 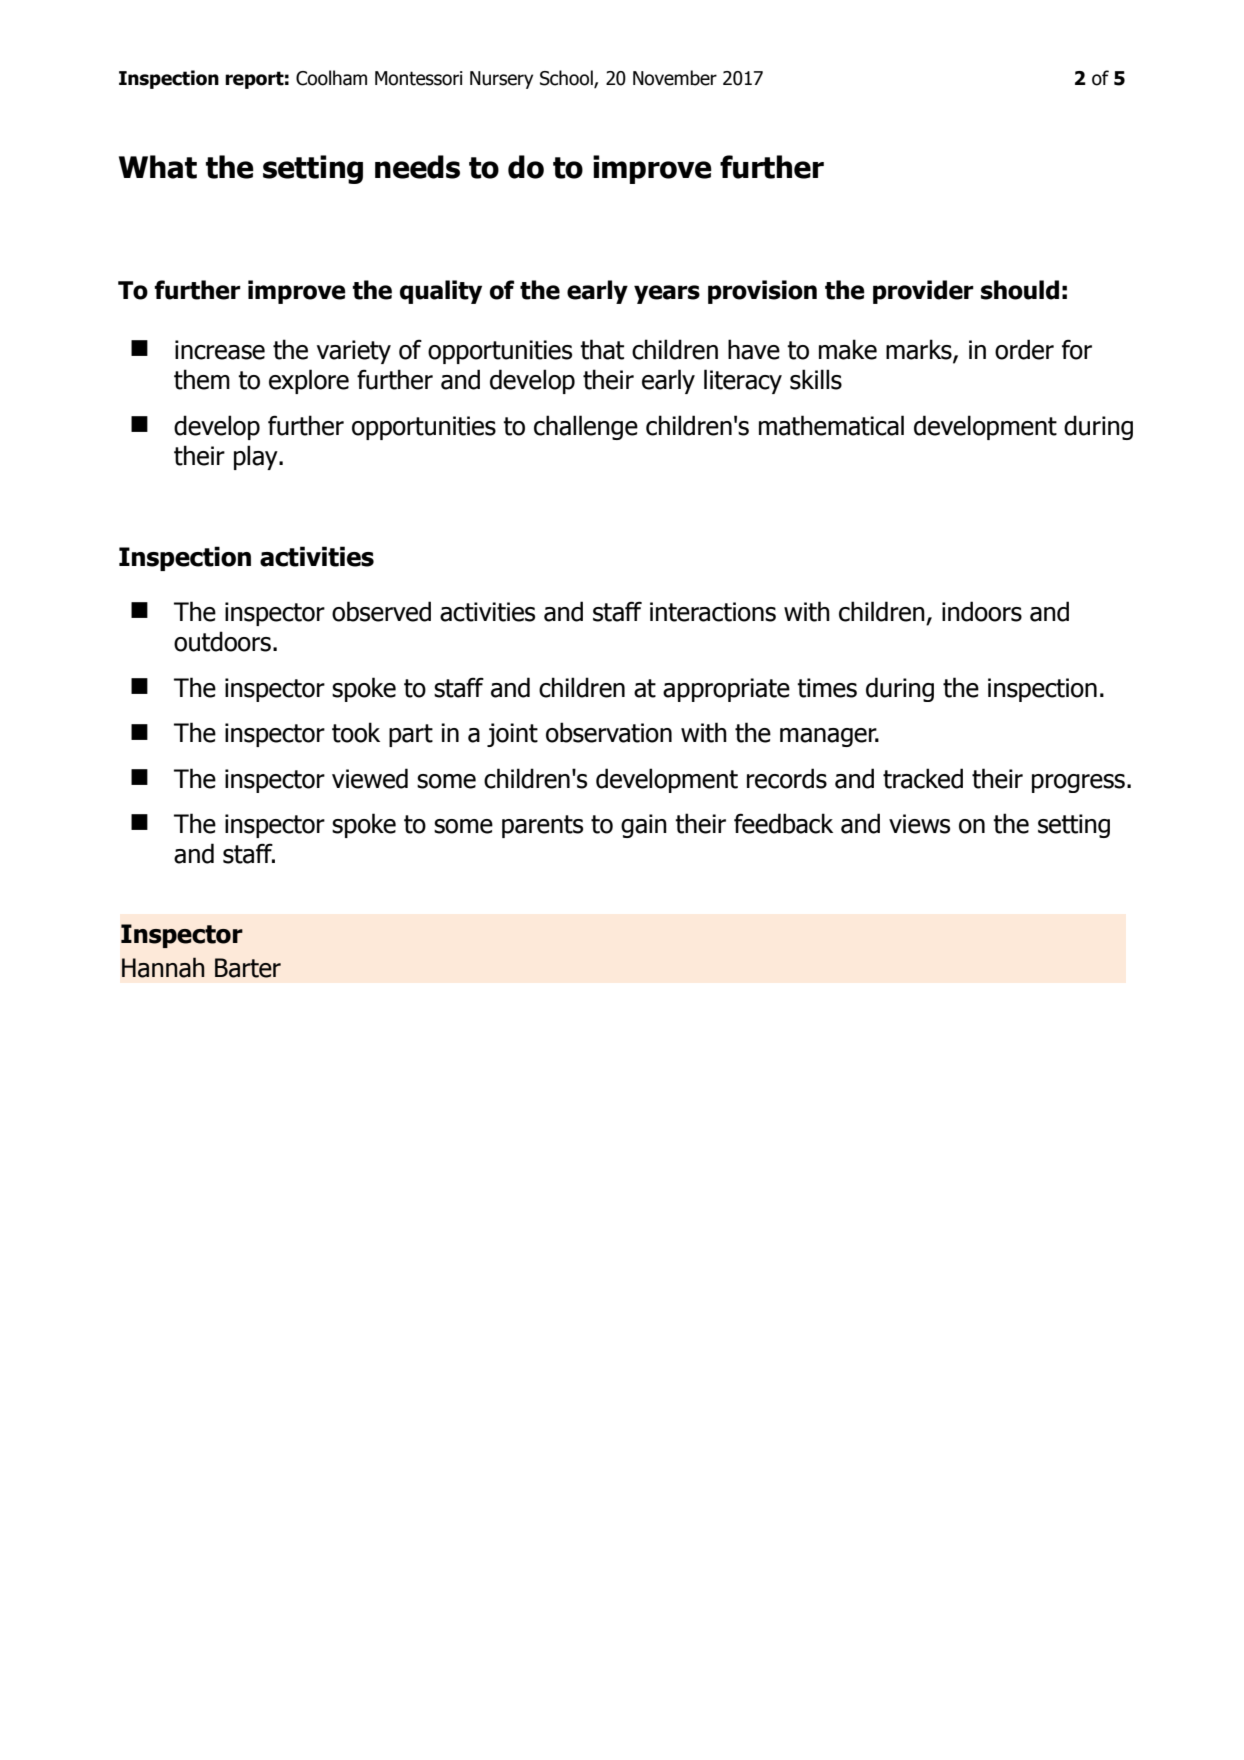 What do you see at coordinates (982, 611) in the image?
I see `indoors` at bounding box center [982, 611].
